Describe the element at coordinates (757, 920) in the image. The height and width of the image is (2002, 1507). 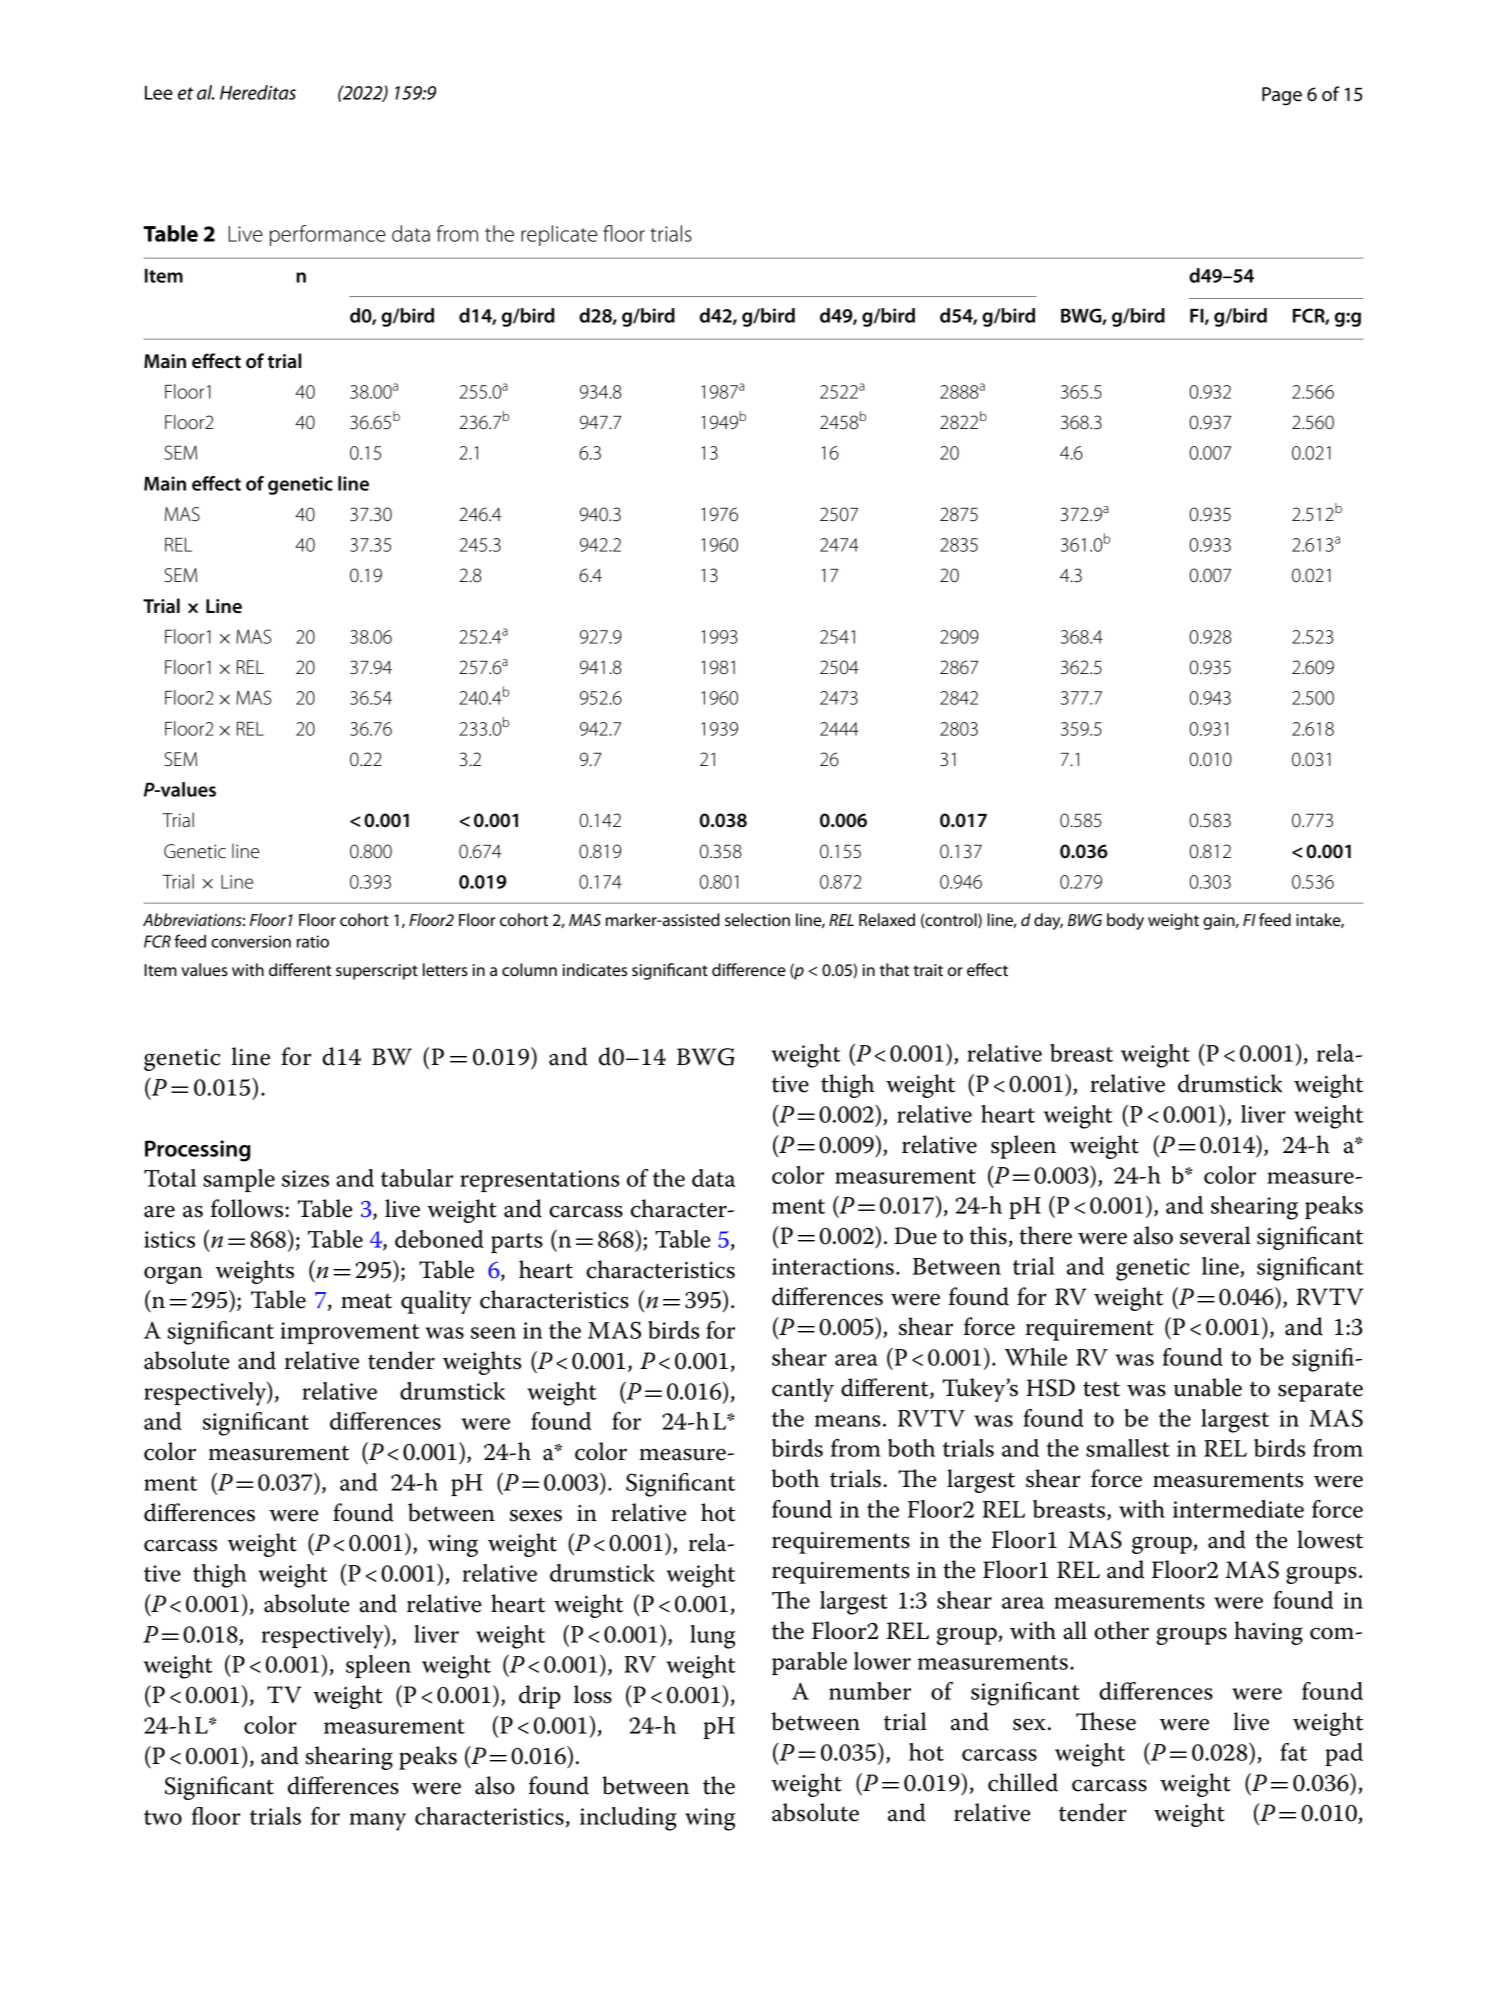
I see `selection` at that location.
